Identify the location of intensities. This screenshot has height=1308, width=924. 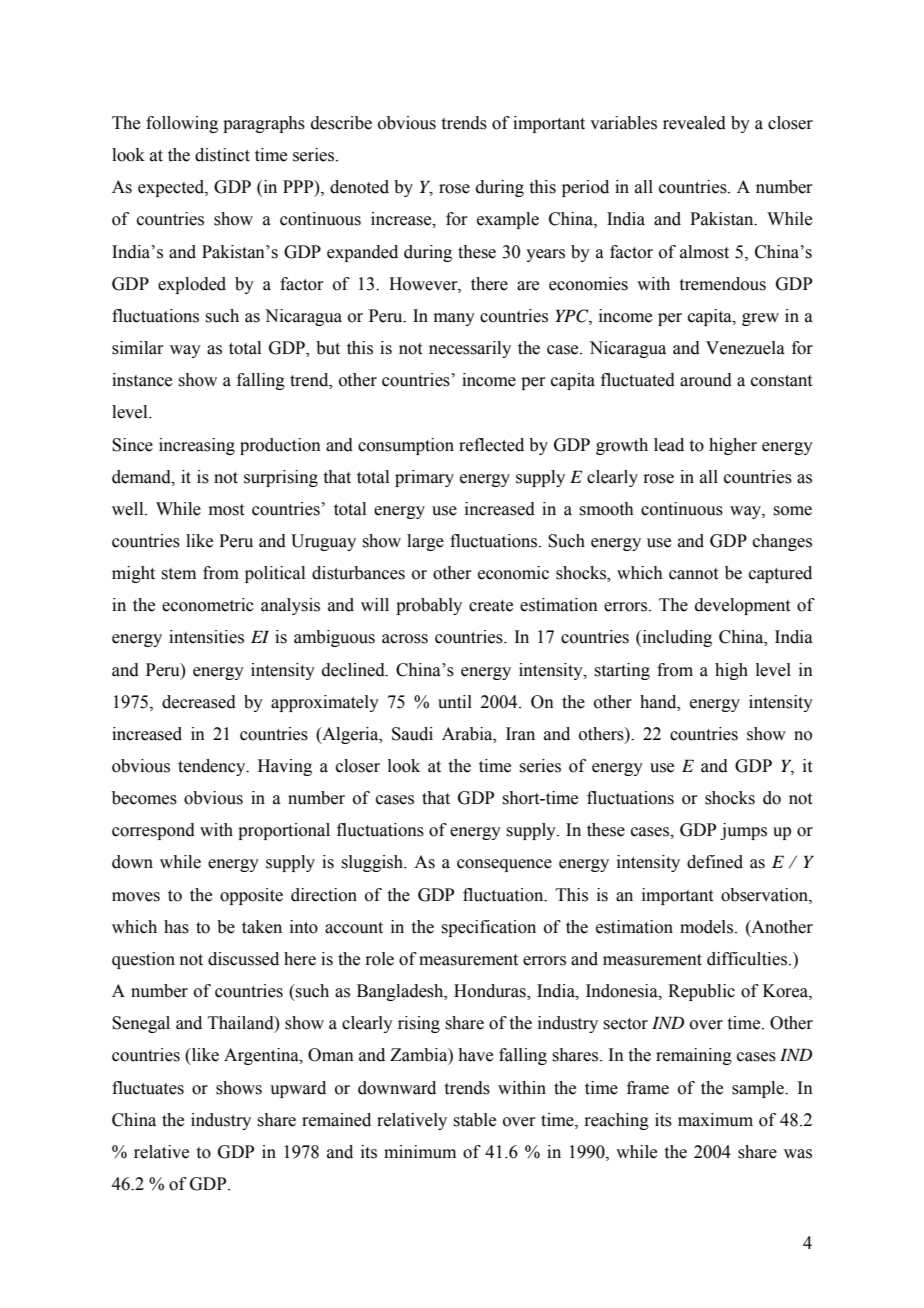
(206, 637).
